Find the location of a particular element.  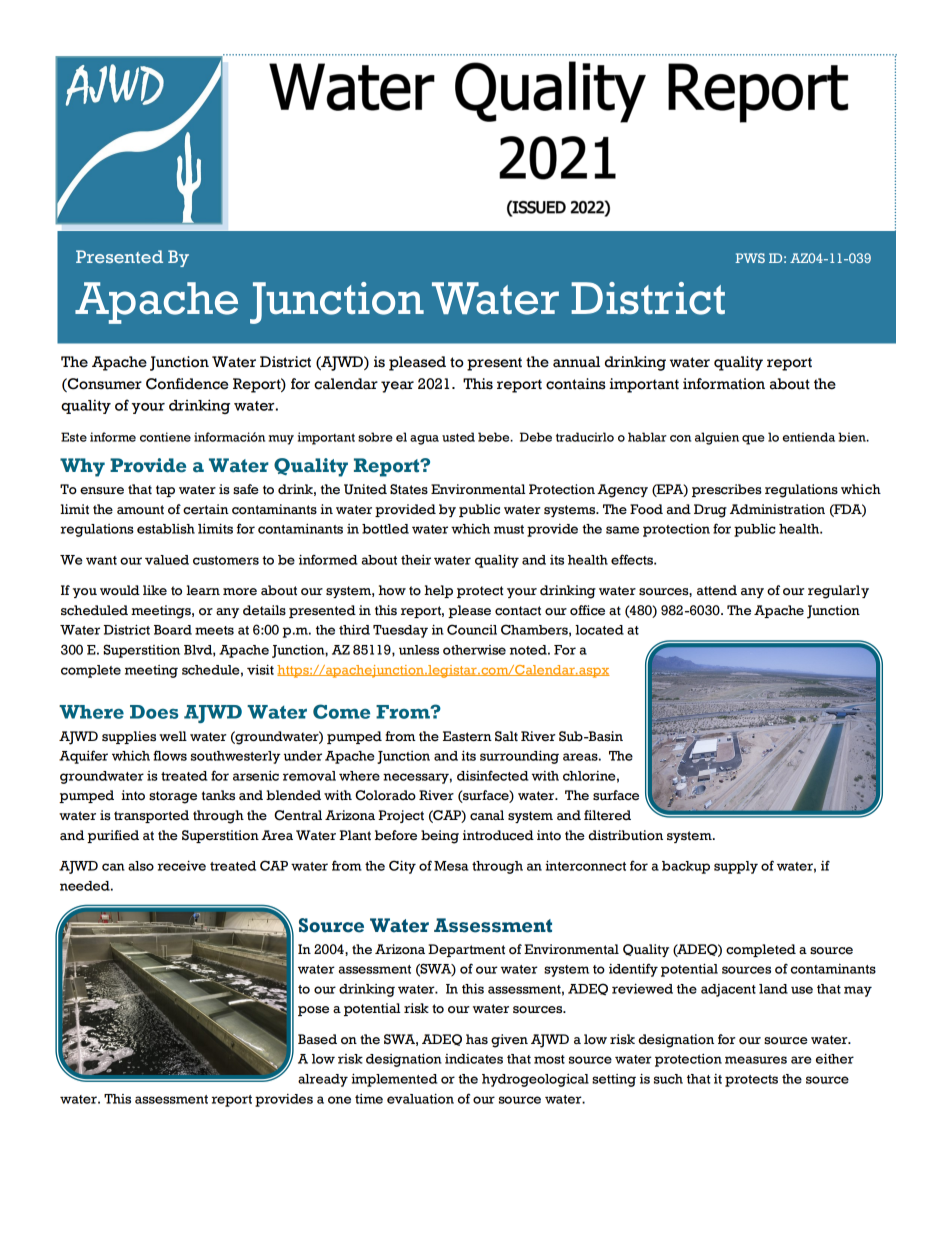

supply is located at coordinates (736, 867).
